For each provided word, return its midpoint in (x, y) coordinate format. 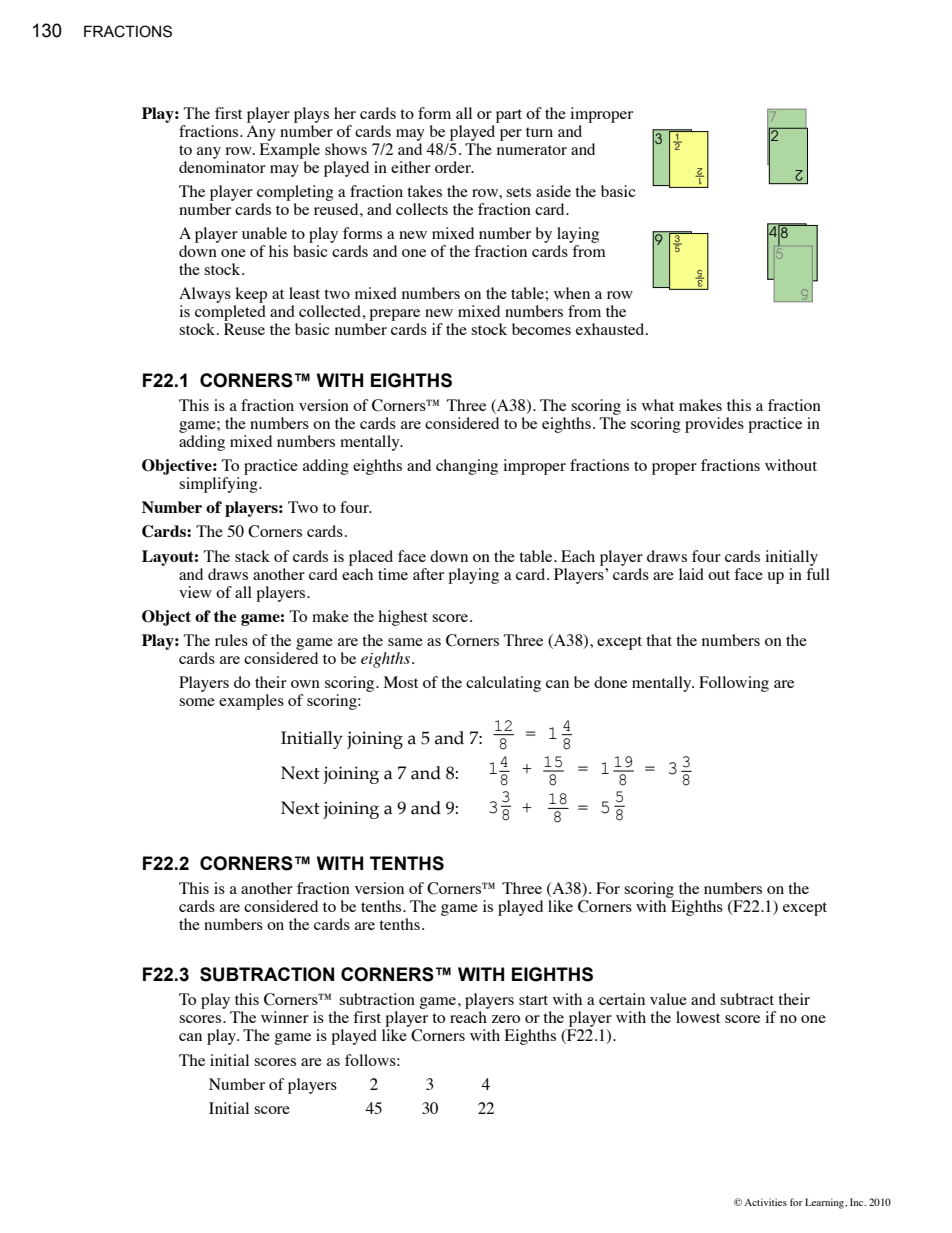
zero (506, 1019)
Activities (765, 1202)
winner (285, 1017)
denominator (222, 167)
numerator (532, 150)
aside (553, 191)
